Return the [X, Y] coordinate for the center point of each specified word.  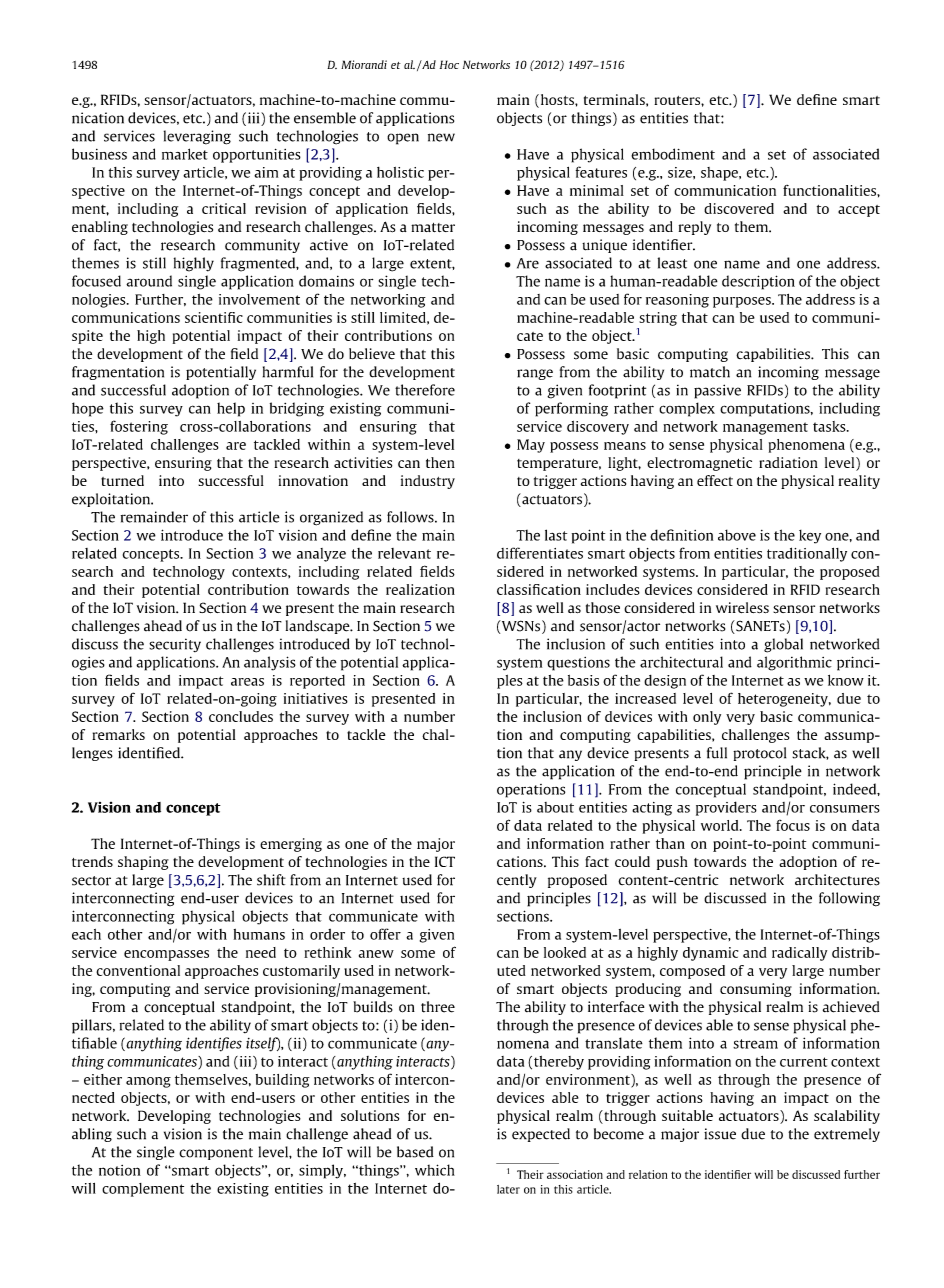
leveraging [197, 137]
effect [715, 480]
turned [122, 480]
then [440, 462]
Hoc [449, 64]
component [216, 1154]
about [555, 807]
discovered [739, 208]
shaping [143, 863]
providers [726, 808]
